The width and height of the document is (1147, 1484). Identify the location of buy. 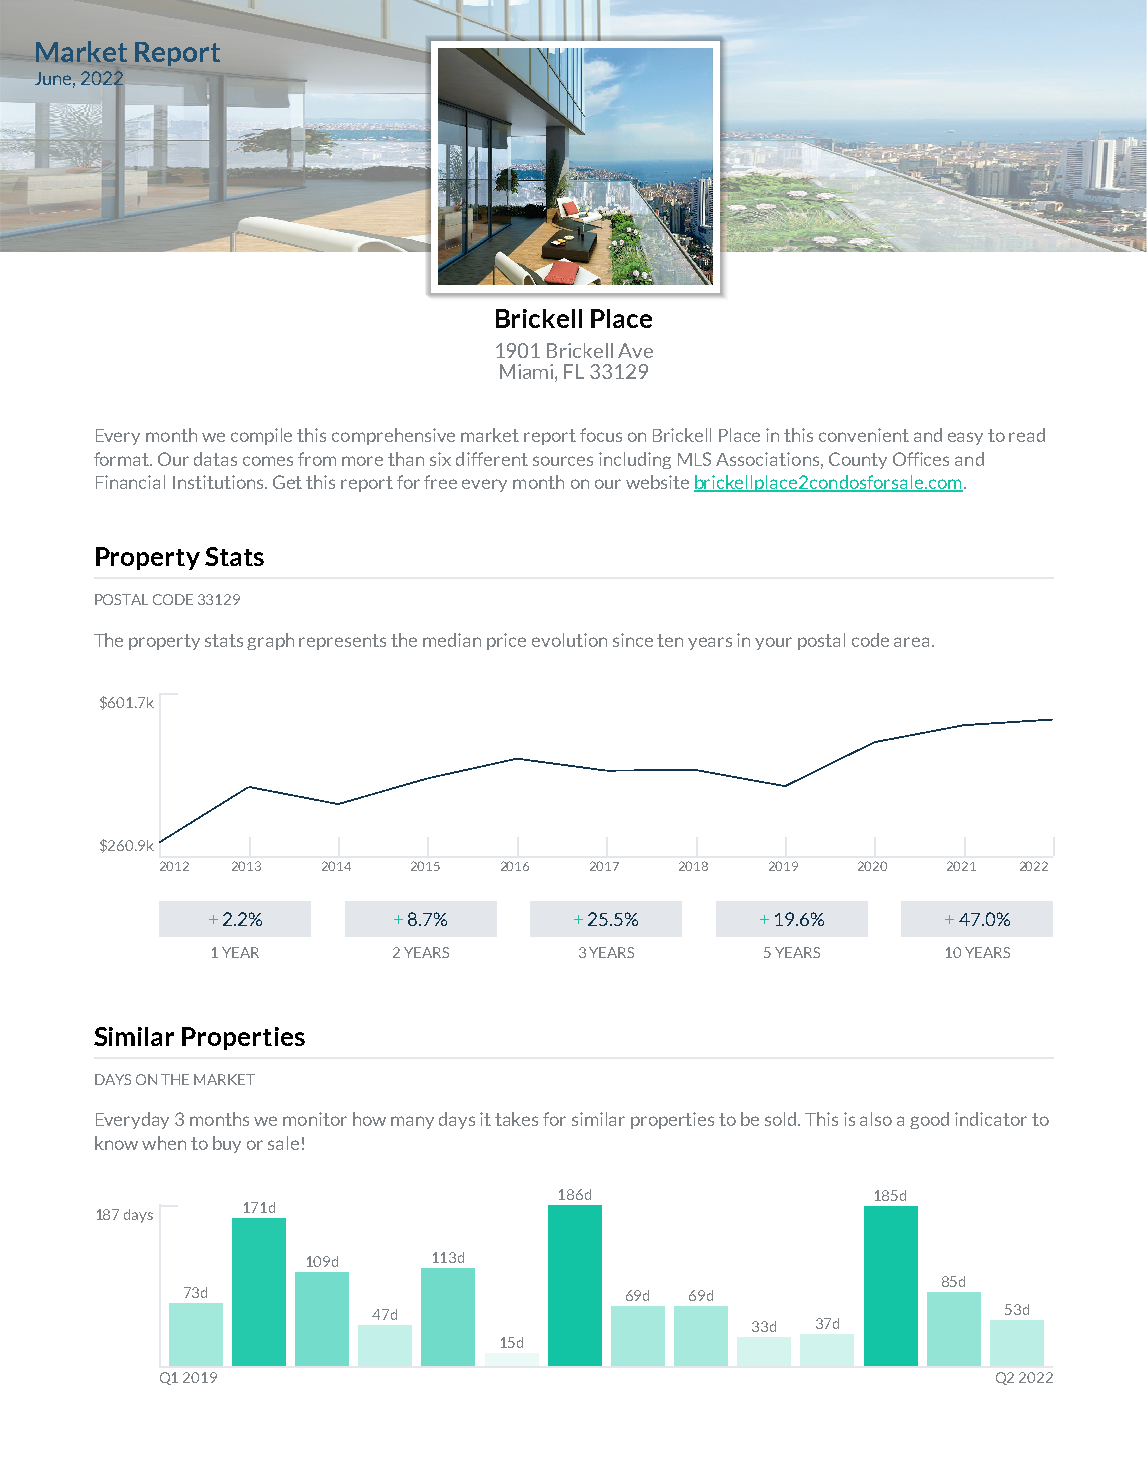
(227, 1144).
